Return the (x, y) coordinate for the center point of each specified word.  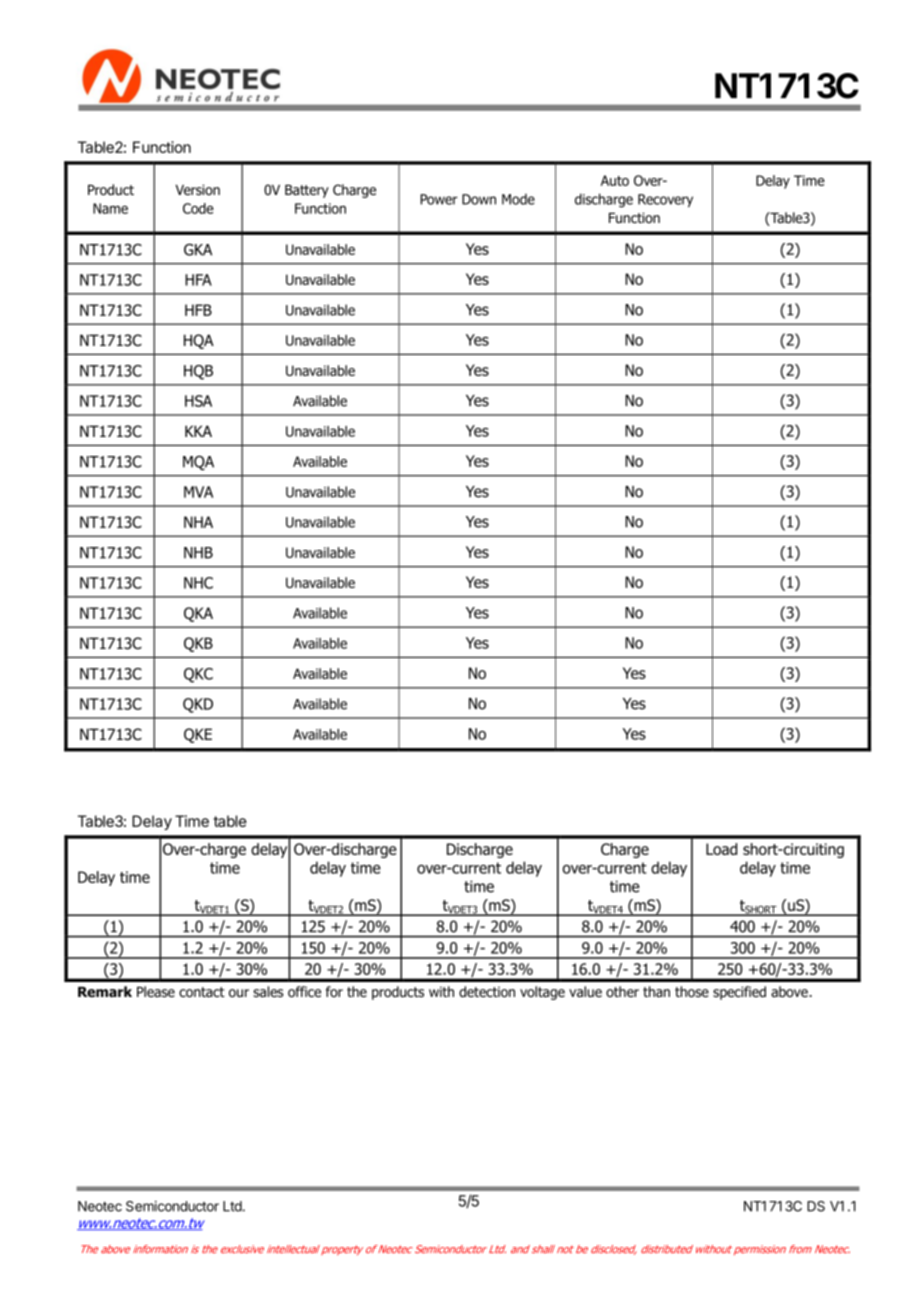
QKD (198, 705)
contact (202, 992)
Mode (518, 199)
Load (721, 849)
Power (439, 199)
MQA (198, 463)
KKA (198, 431)
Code (198, 208)
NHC (198, 583)
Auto (615, 180)
